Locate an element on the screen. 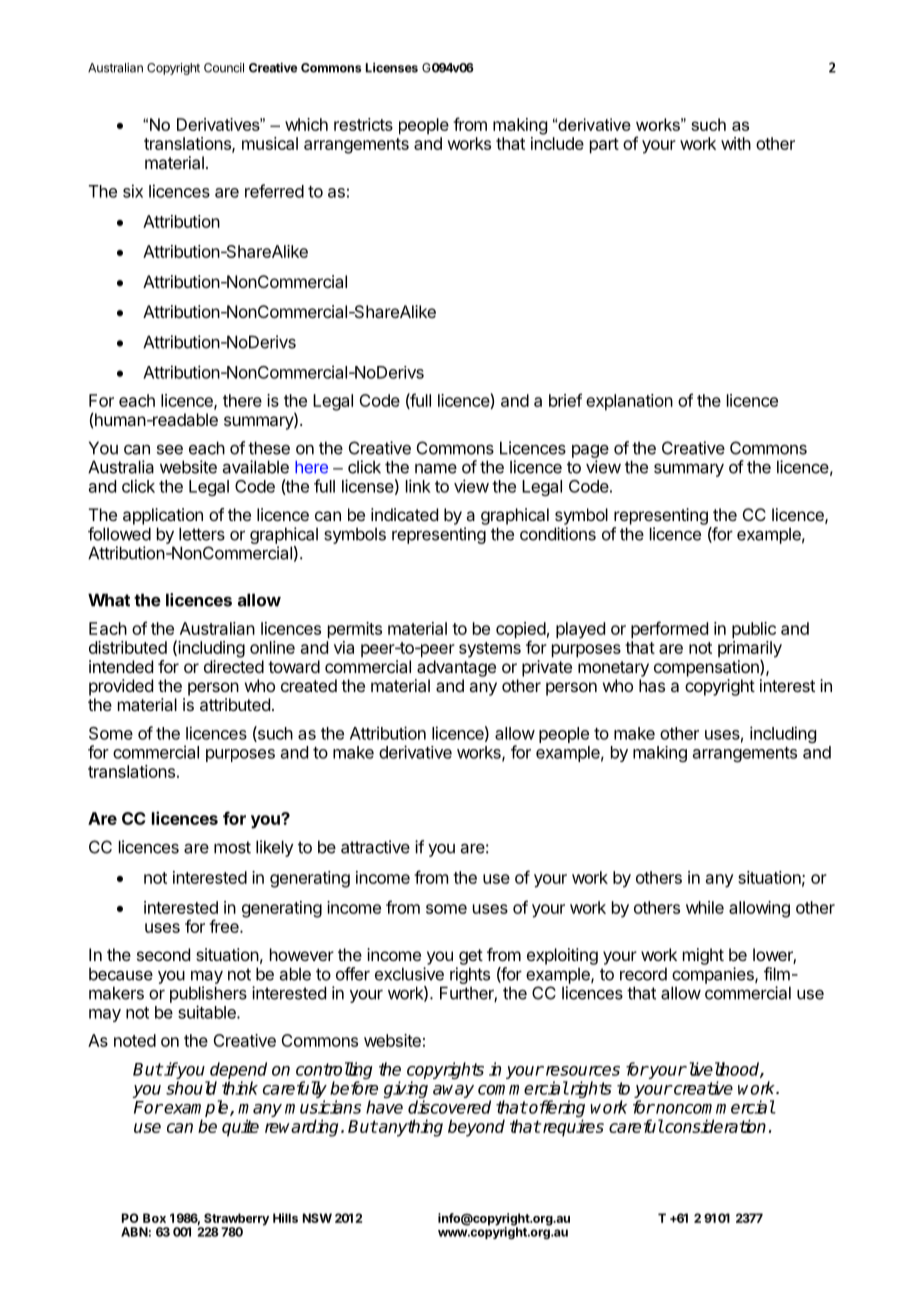 Image resolution: width=924 pixels, height=1309 pixels. with is located at coordinates (736, 143).
